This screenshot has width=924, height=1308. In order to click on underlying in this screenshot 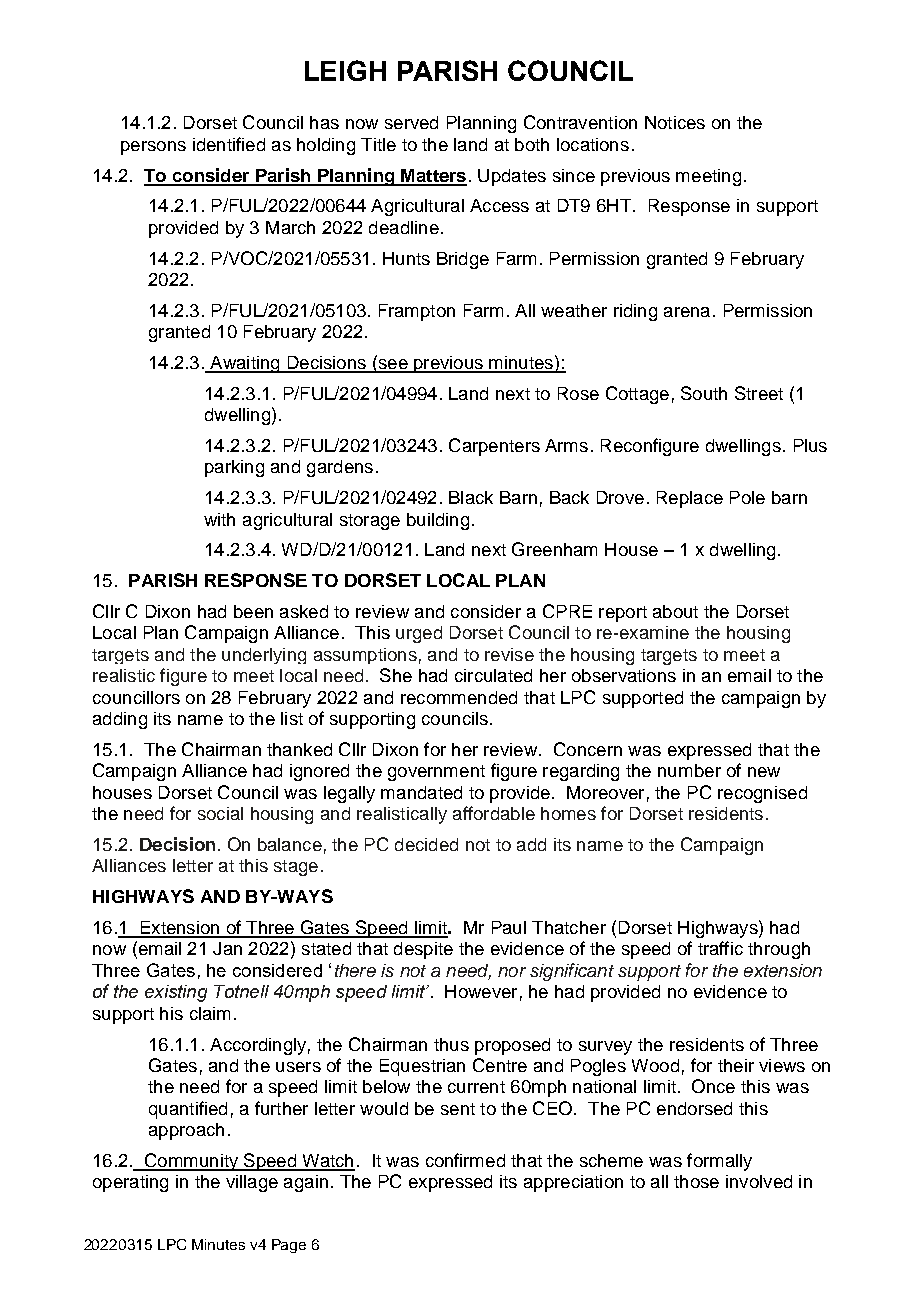, I will do `click(264, 656)`.
